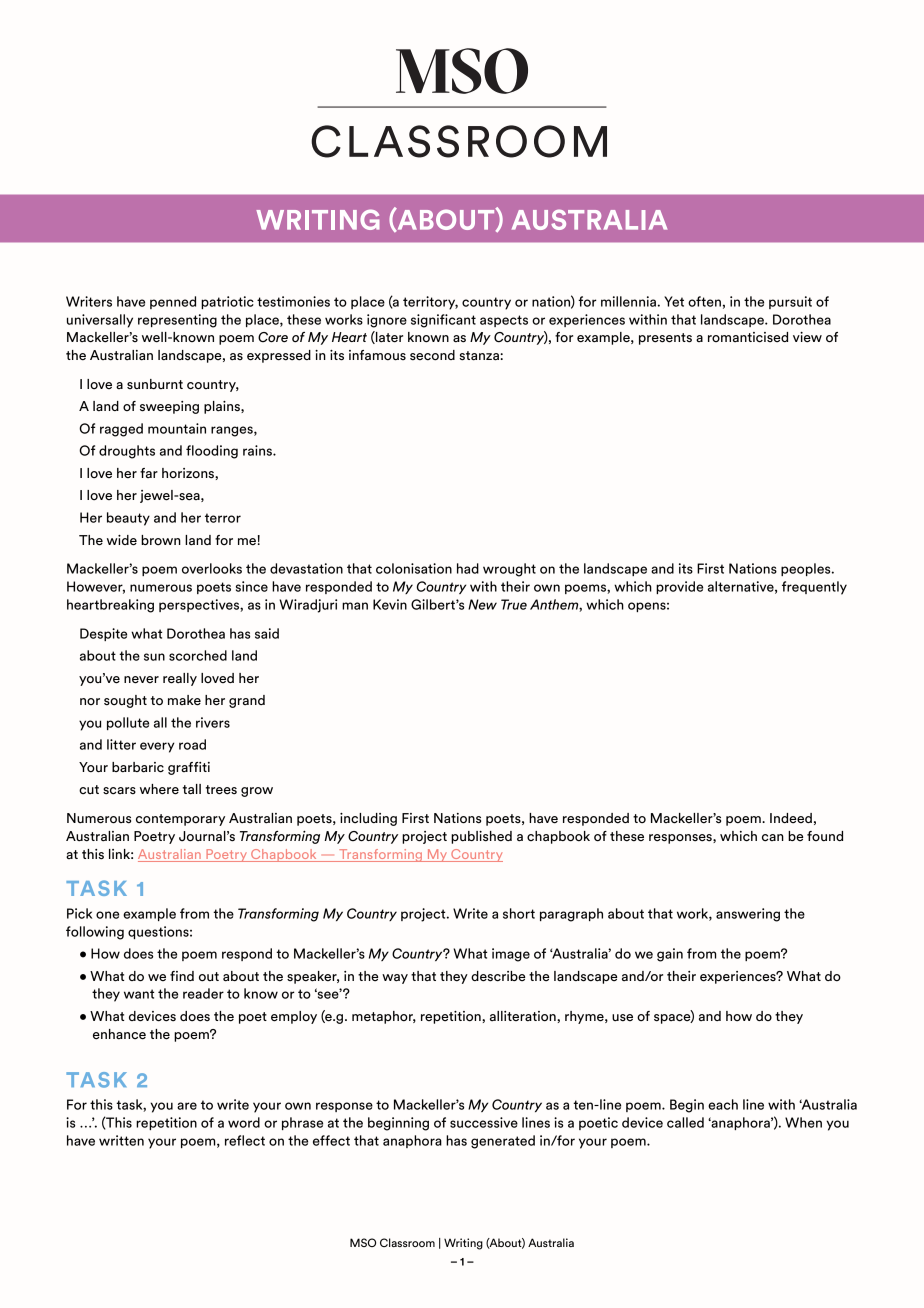 The image size is (924, 1308). Describe the element at coordinates (177, 321) in the page. I see `representing` at that location.
